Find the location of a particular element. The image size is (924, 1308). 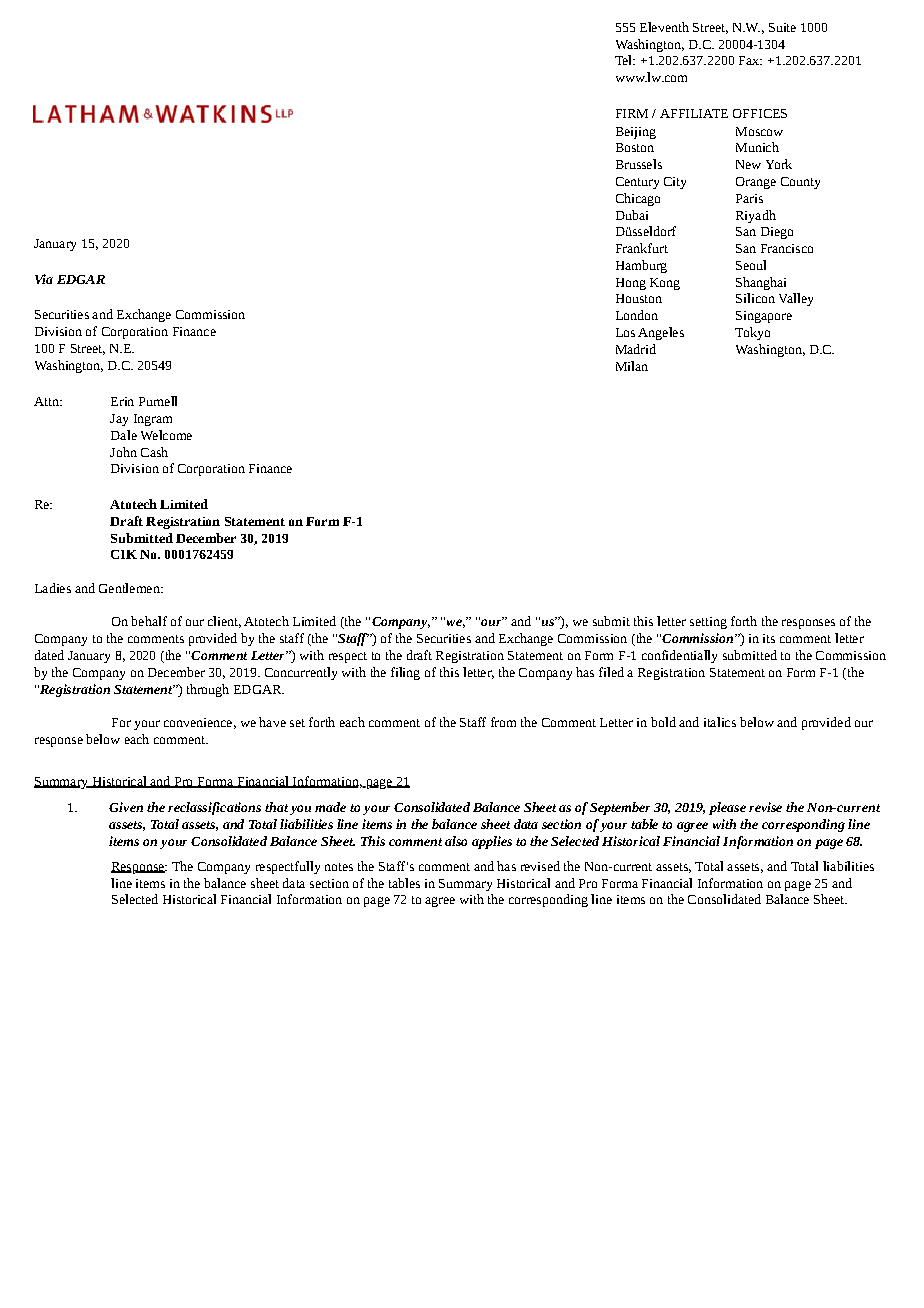

John is located at coordinates (123, 452).
